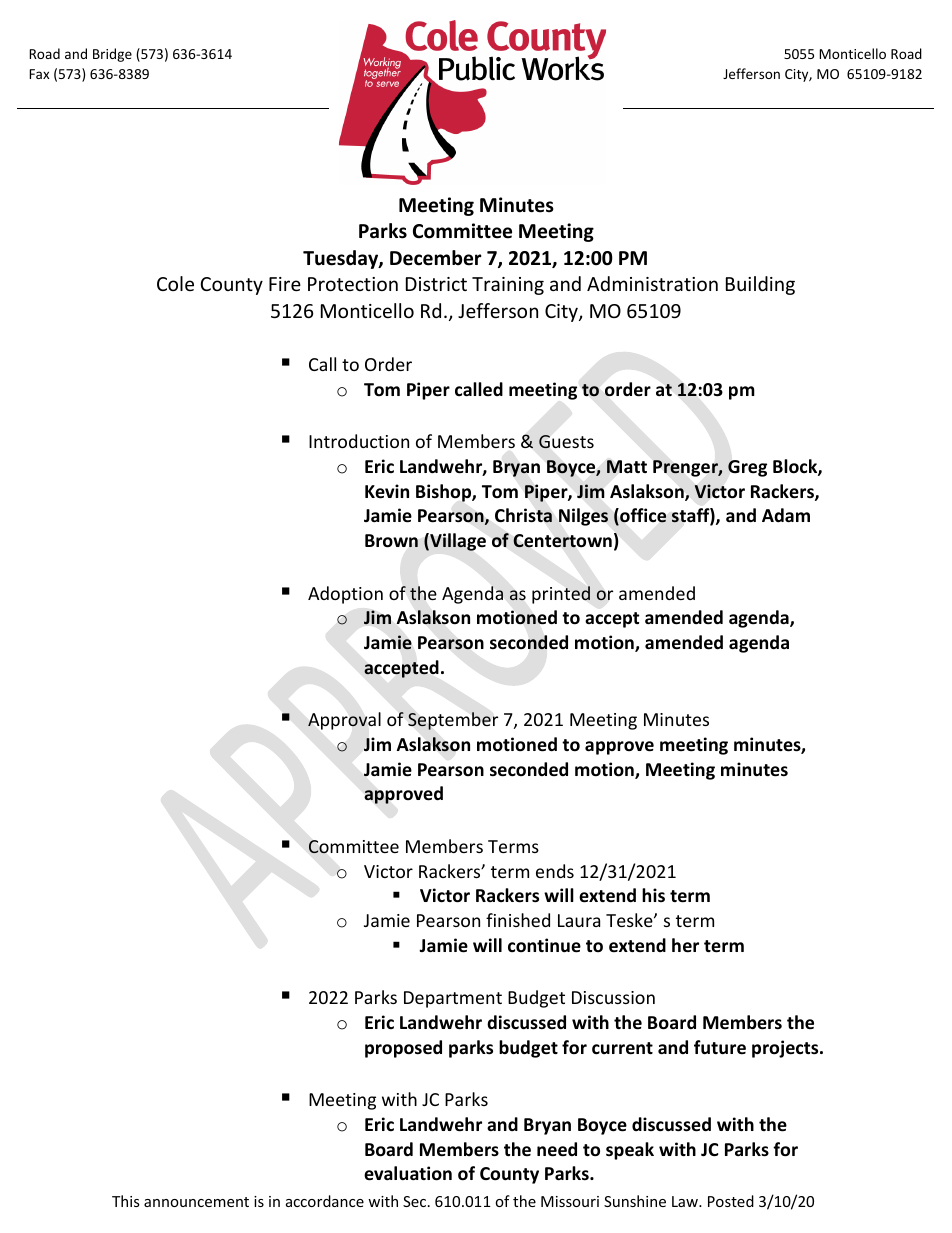 The height and width of the screenshot is (1233, 952). What do you see at coordinates (126, 1201) in the screenshot?
I see `This` at bounding box center [126, 1201].
